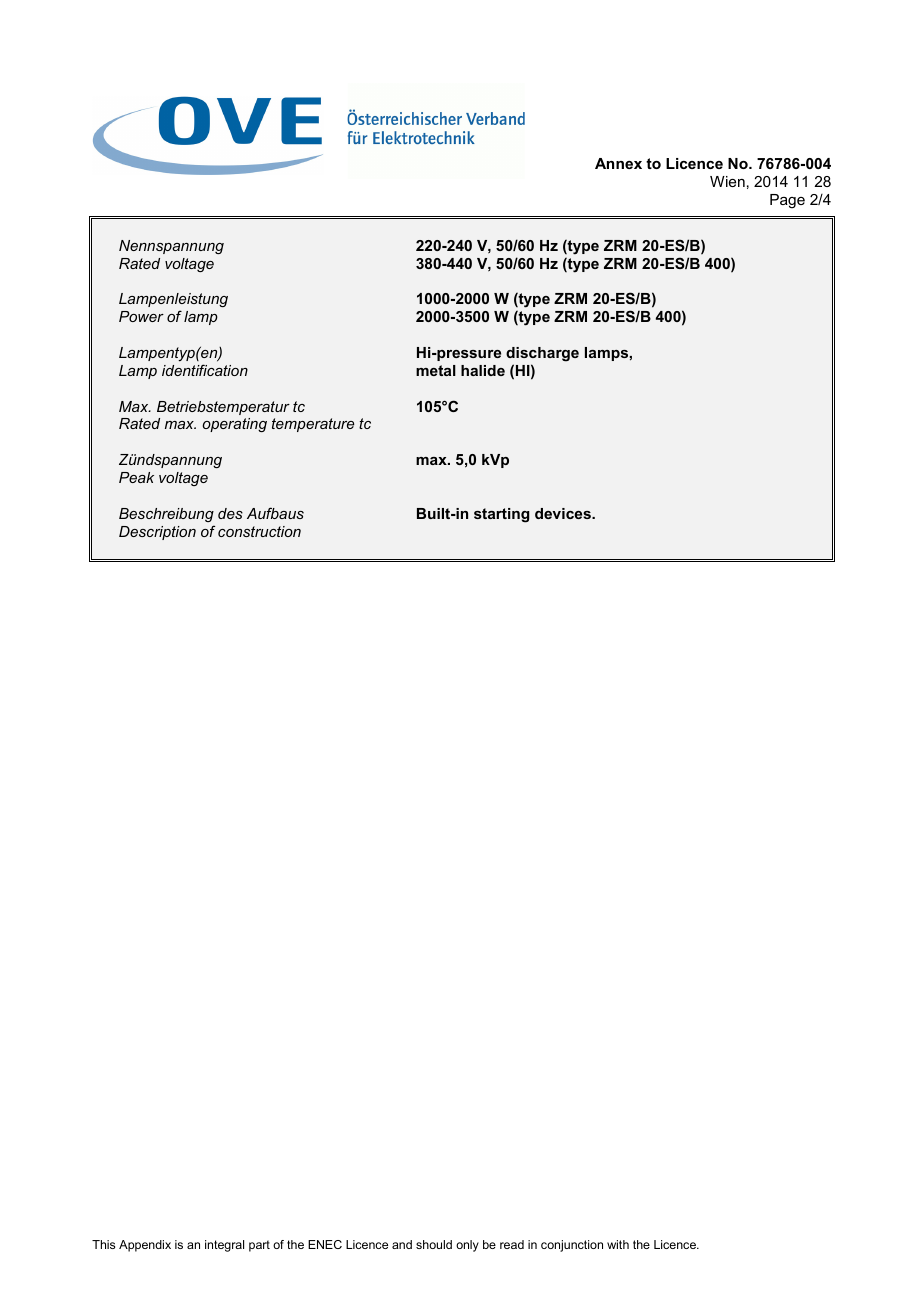 The width and height of the page is (924, 1308). Describe the element at coordinates (436, 370) in the page. I see `metal` at that location.
